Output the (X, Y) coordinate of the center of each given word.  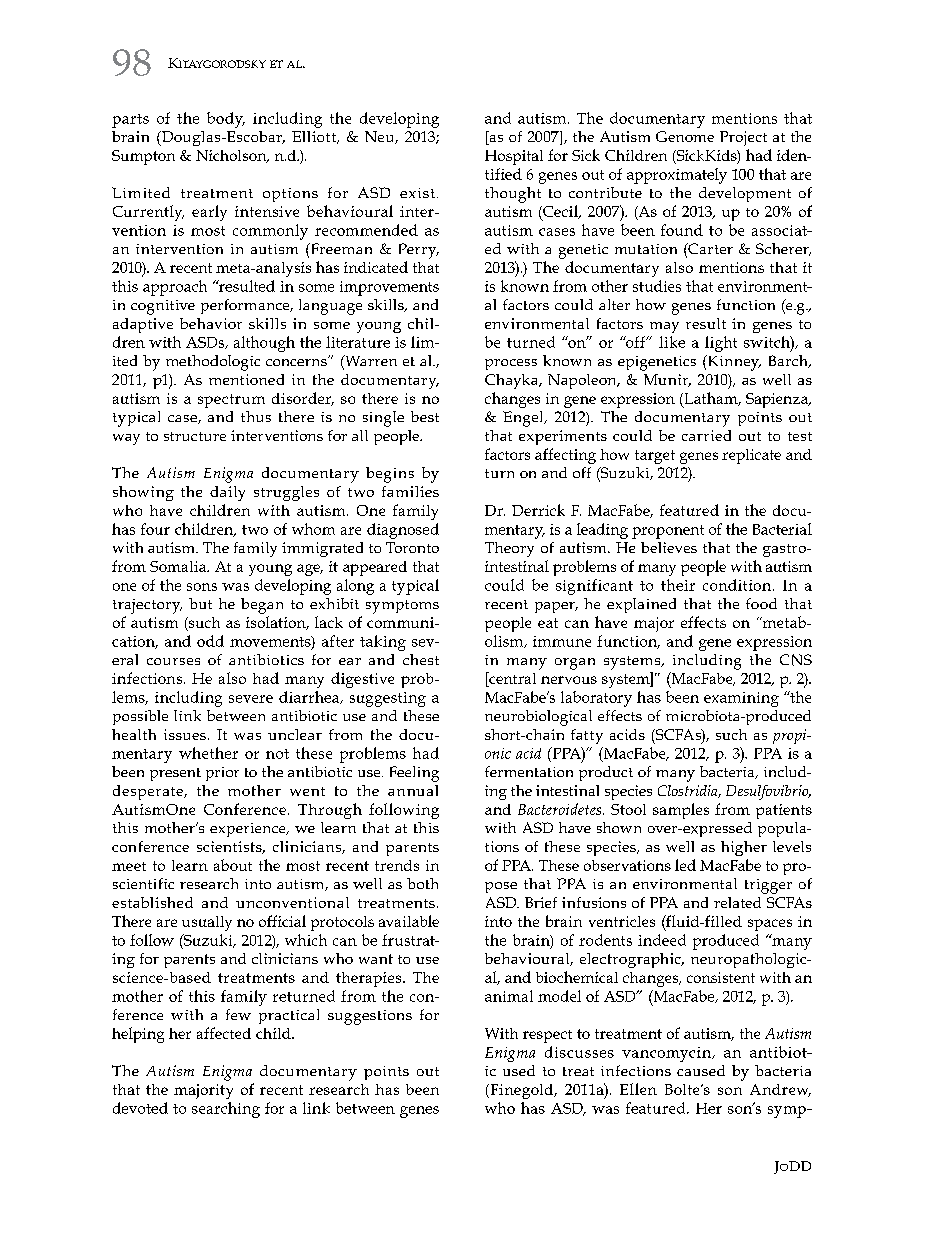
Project (743, 138)
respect (547, 1036)
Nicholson (232, 156)
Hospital (514, 157)
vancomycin (667, 1054)
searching (226, 1110)
